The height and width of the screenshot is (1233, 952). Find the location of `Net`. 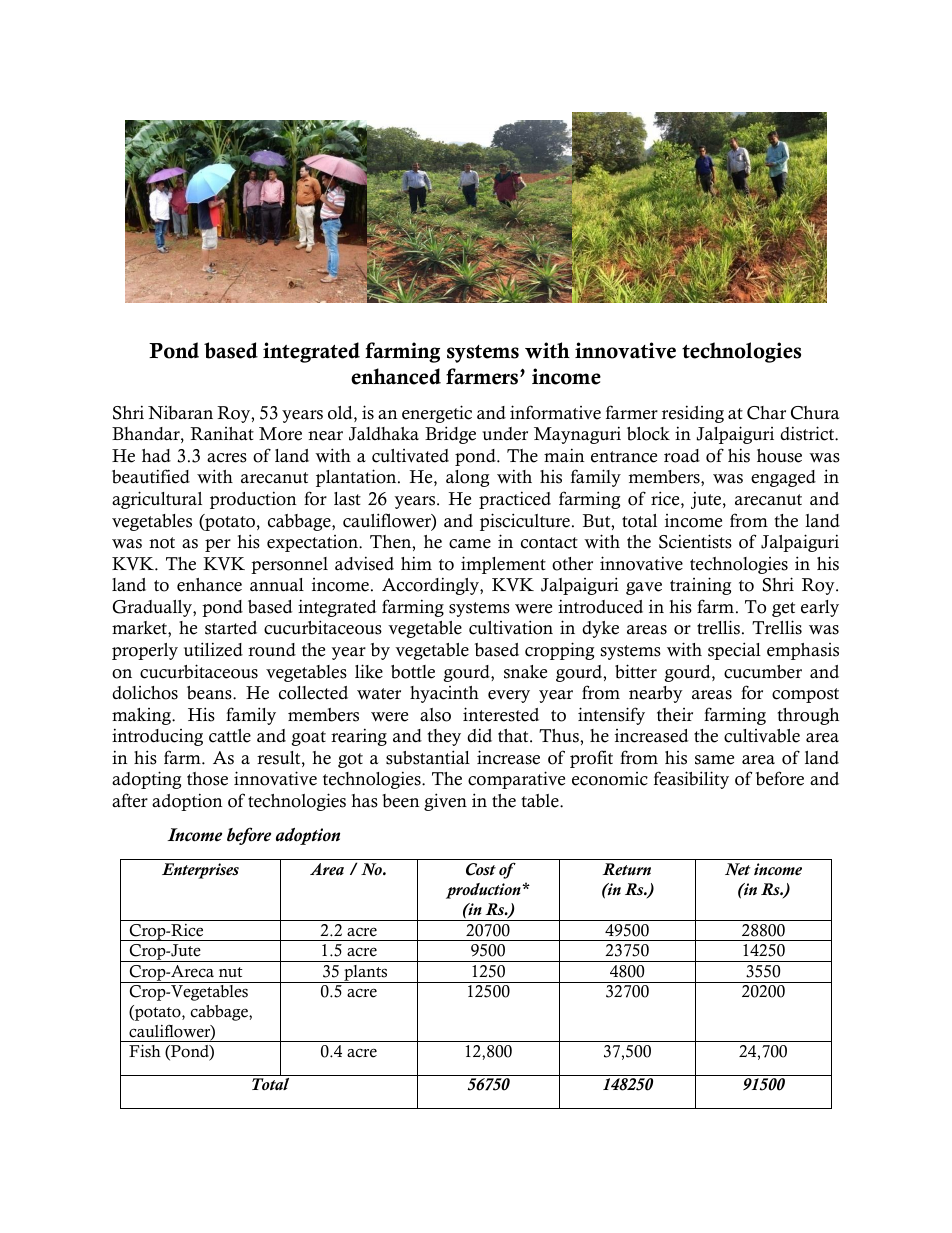

Net is located at coordinates (738, 869).
